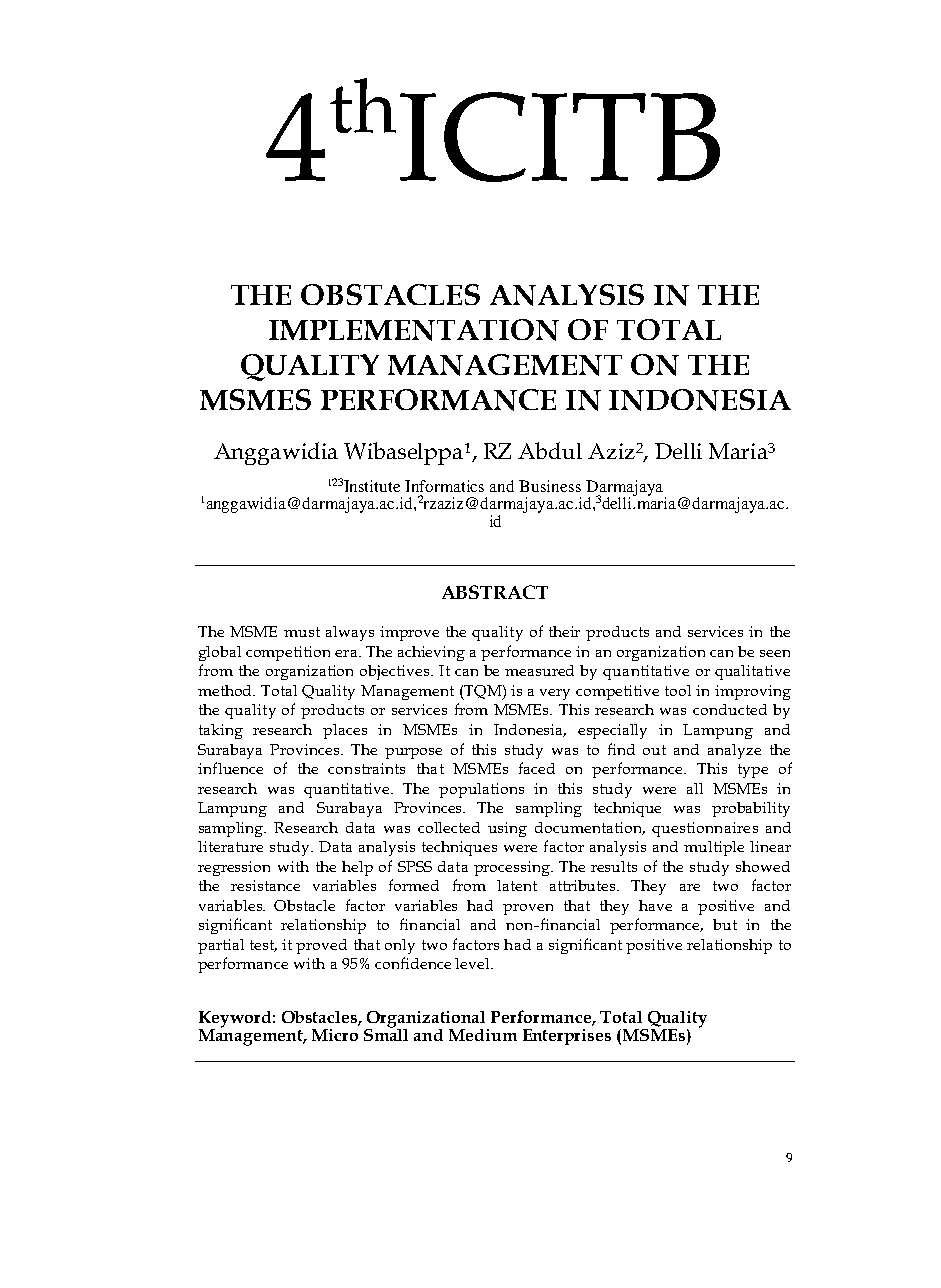  I want to click on Medium, so click(483, 1035).
